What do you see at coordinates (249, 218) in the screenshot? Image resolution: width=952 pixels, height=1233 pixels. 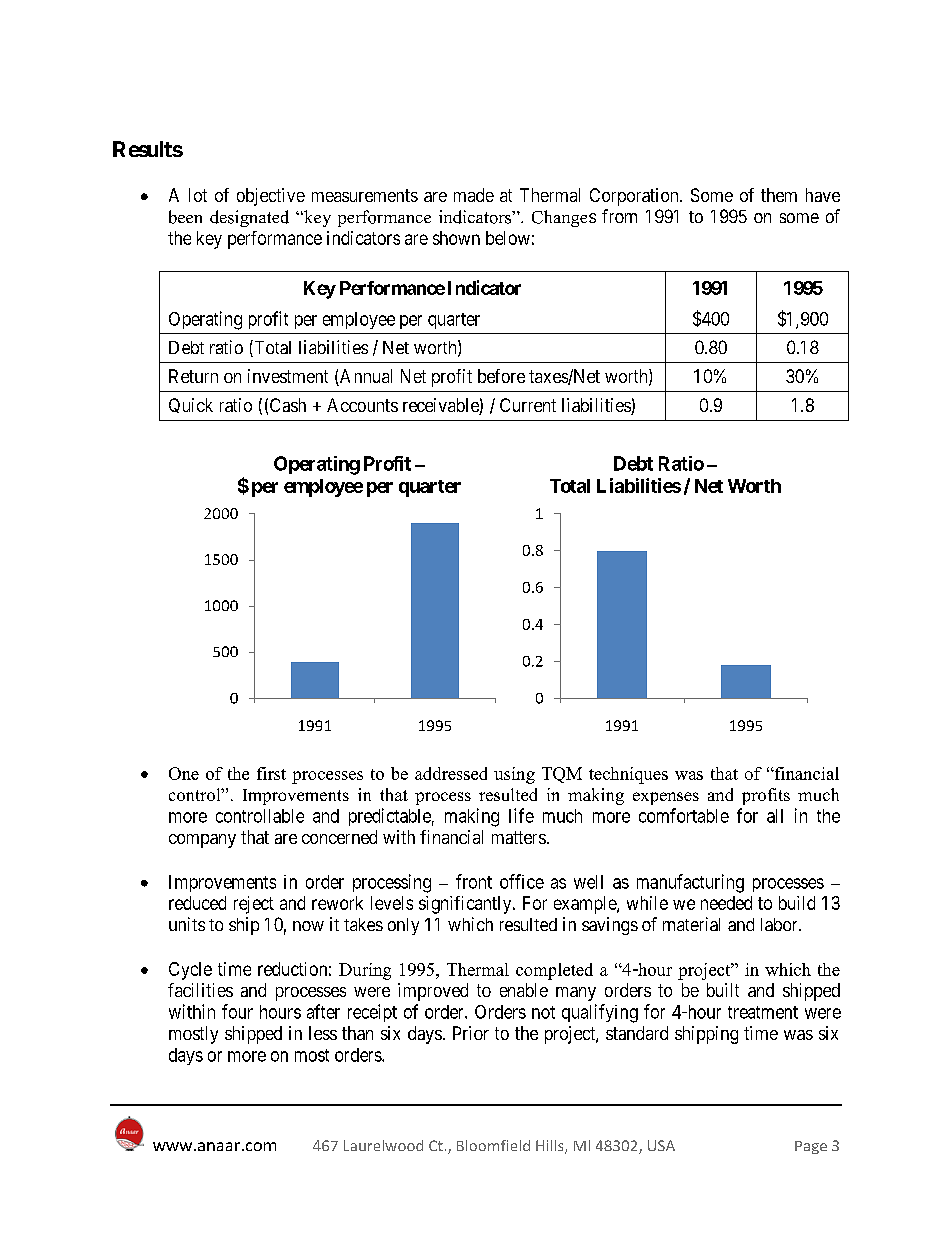 I see `designated` at bounding box center [249, 218].
